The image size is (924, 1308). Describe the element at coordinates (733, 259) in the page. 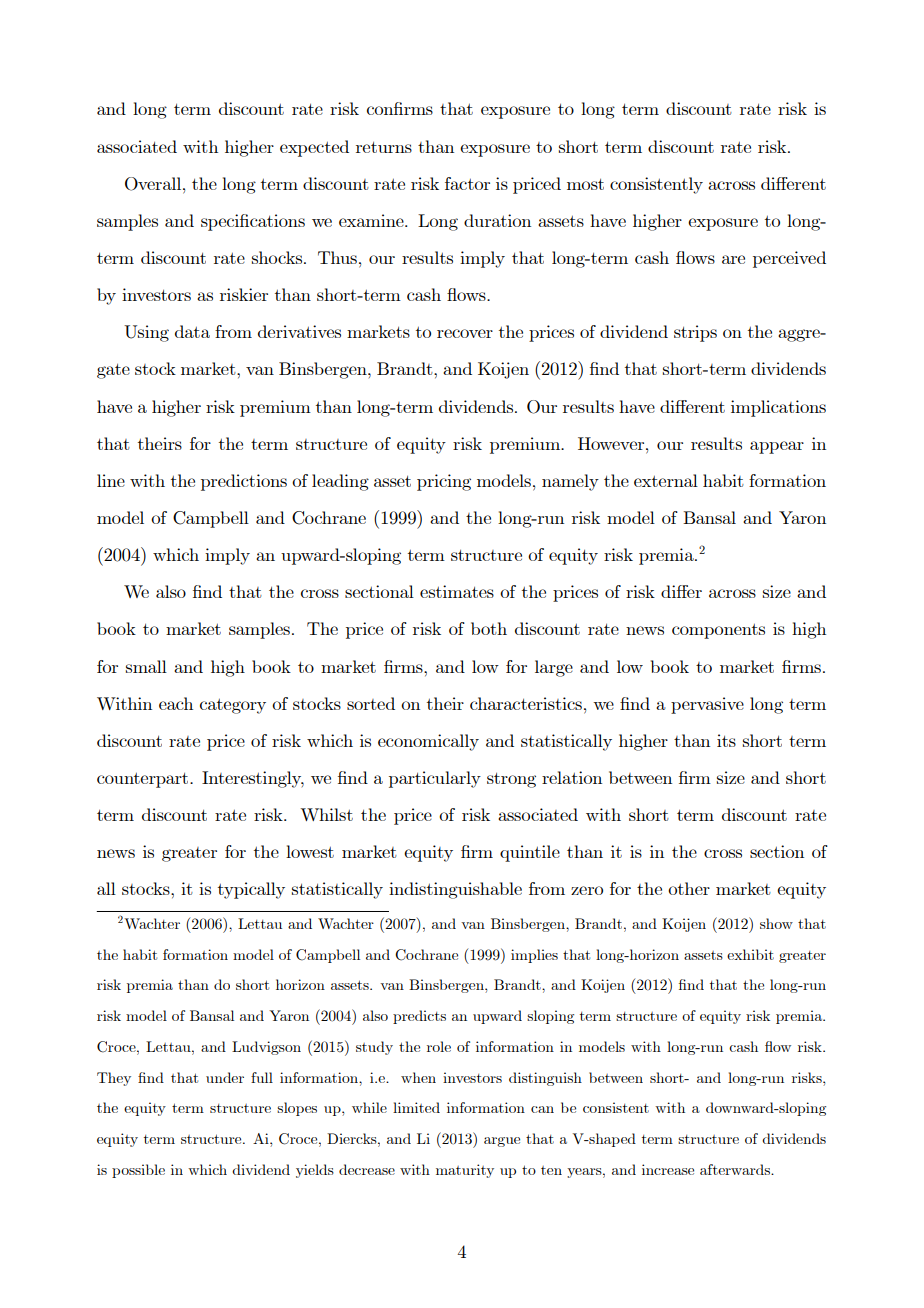

I see `are` at that location.
